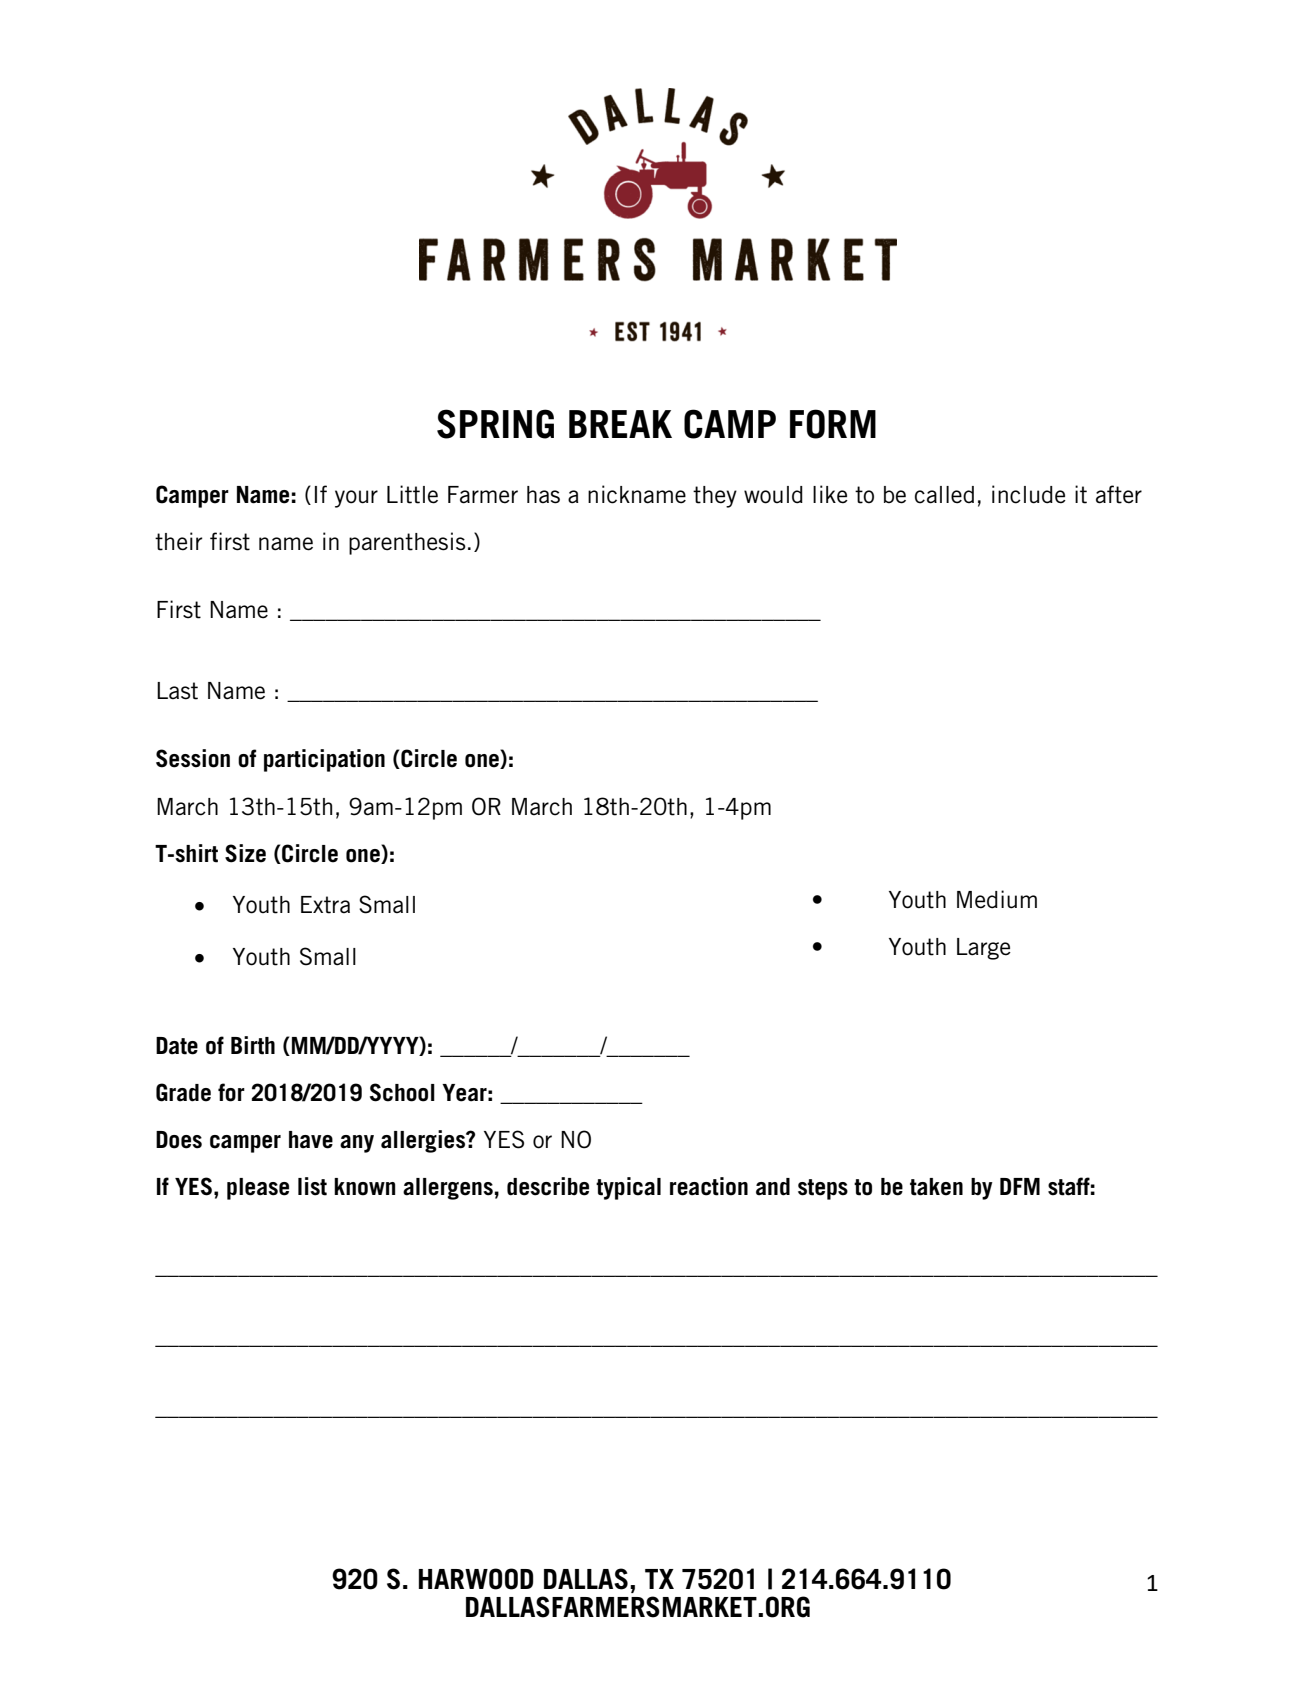 The image size is (1312, 1698). Describe the element at coordinates (620, 424) in the image. I see `BREAK` at that location.
